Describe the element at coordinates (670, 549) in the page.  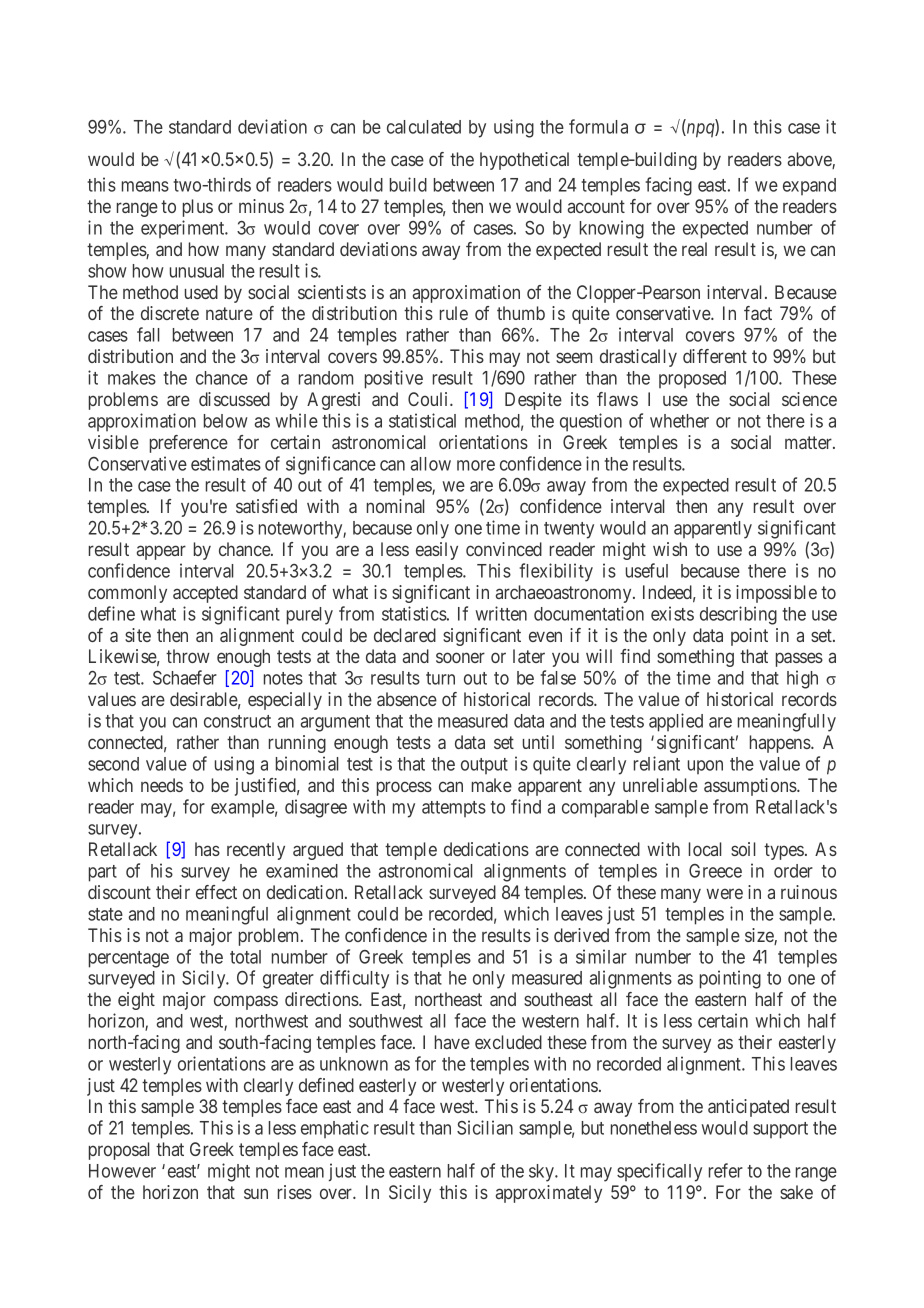
I see `wish` at that location.
